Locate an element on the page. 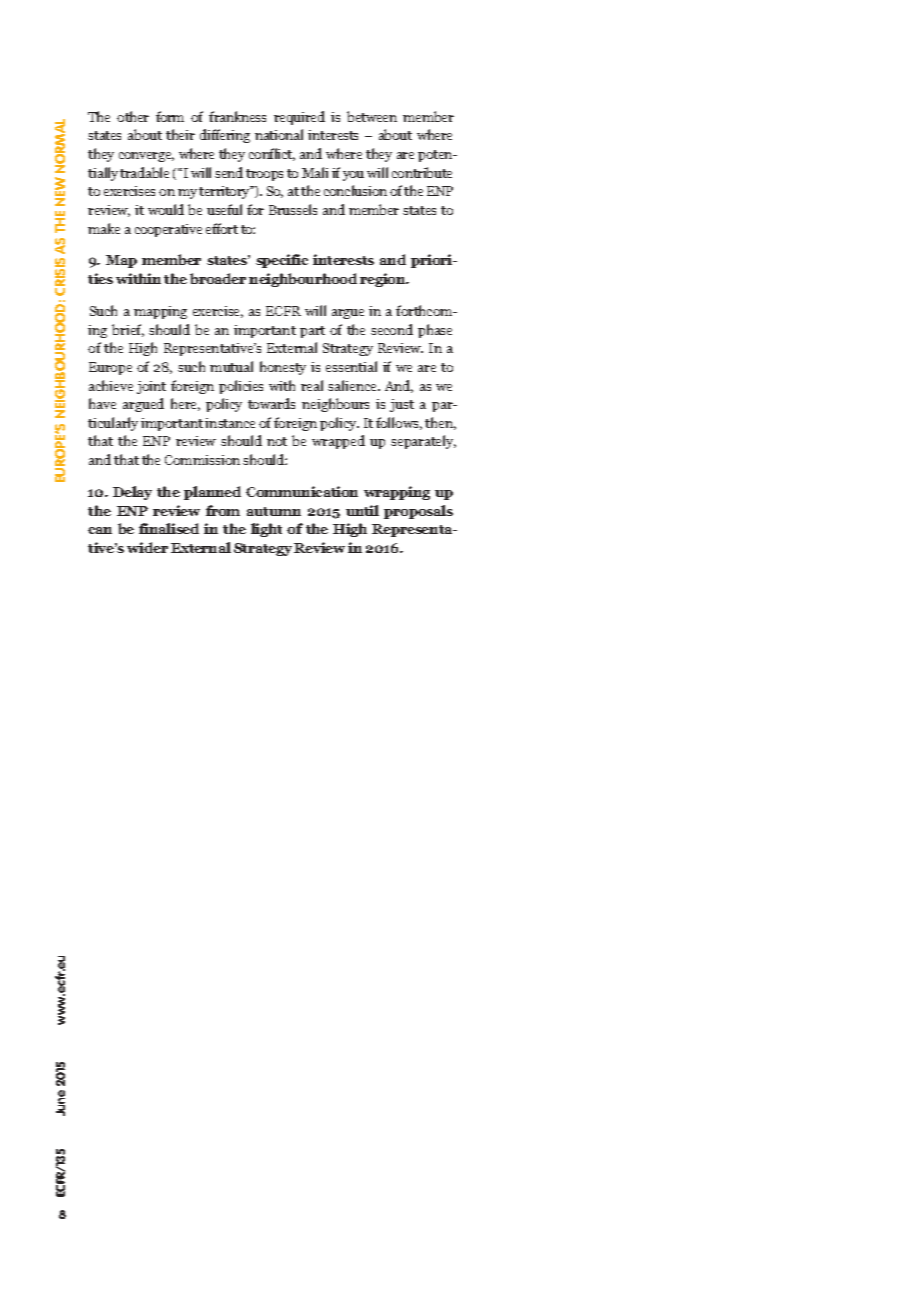  finalised is located at coordinates (169, 528).
